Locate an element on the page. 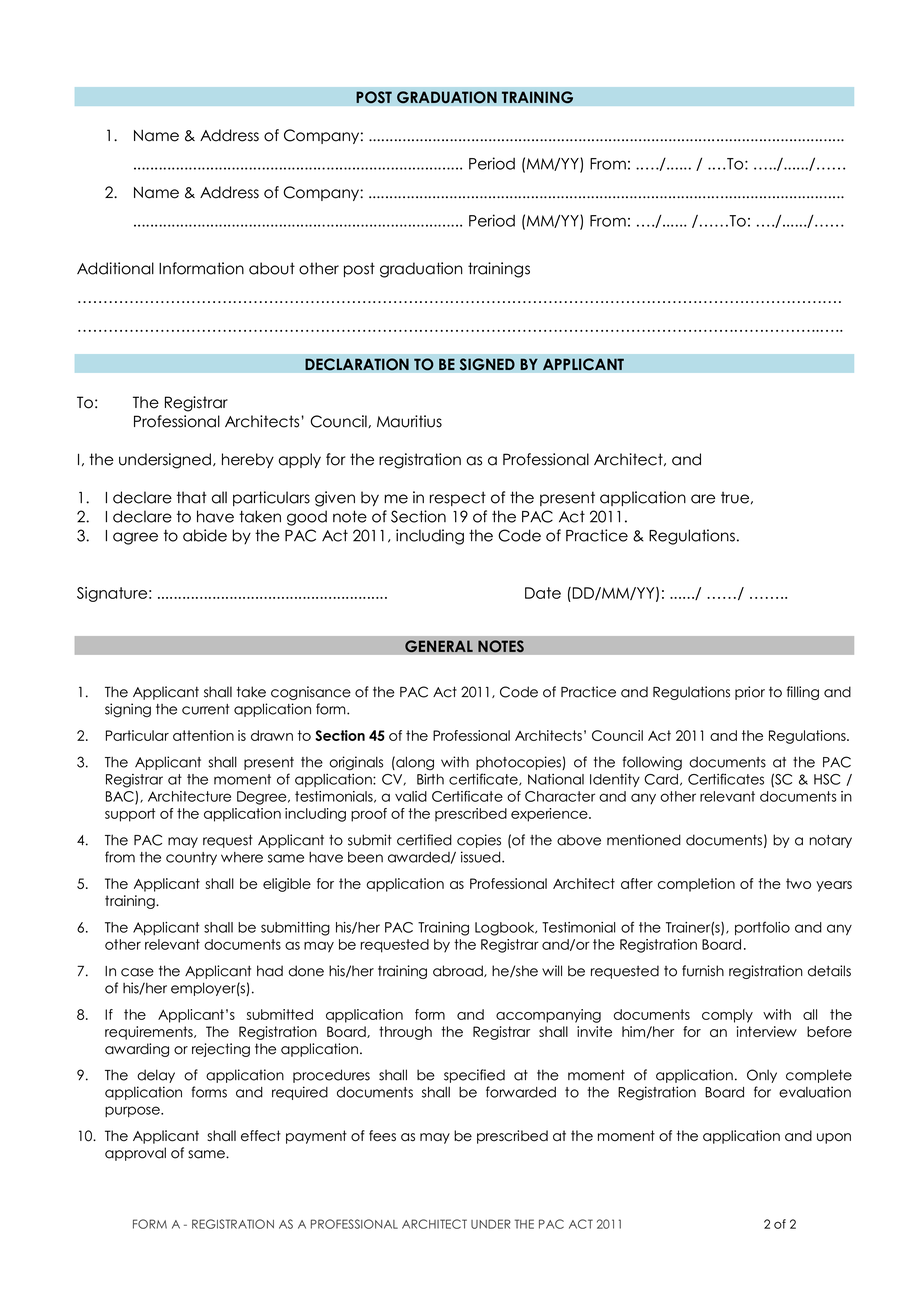 The height and width of the document is (1308, 924). Only is located at coordinates (762, 1076).
